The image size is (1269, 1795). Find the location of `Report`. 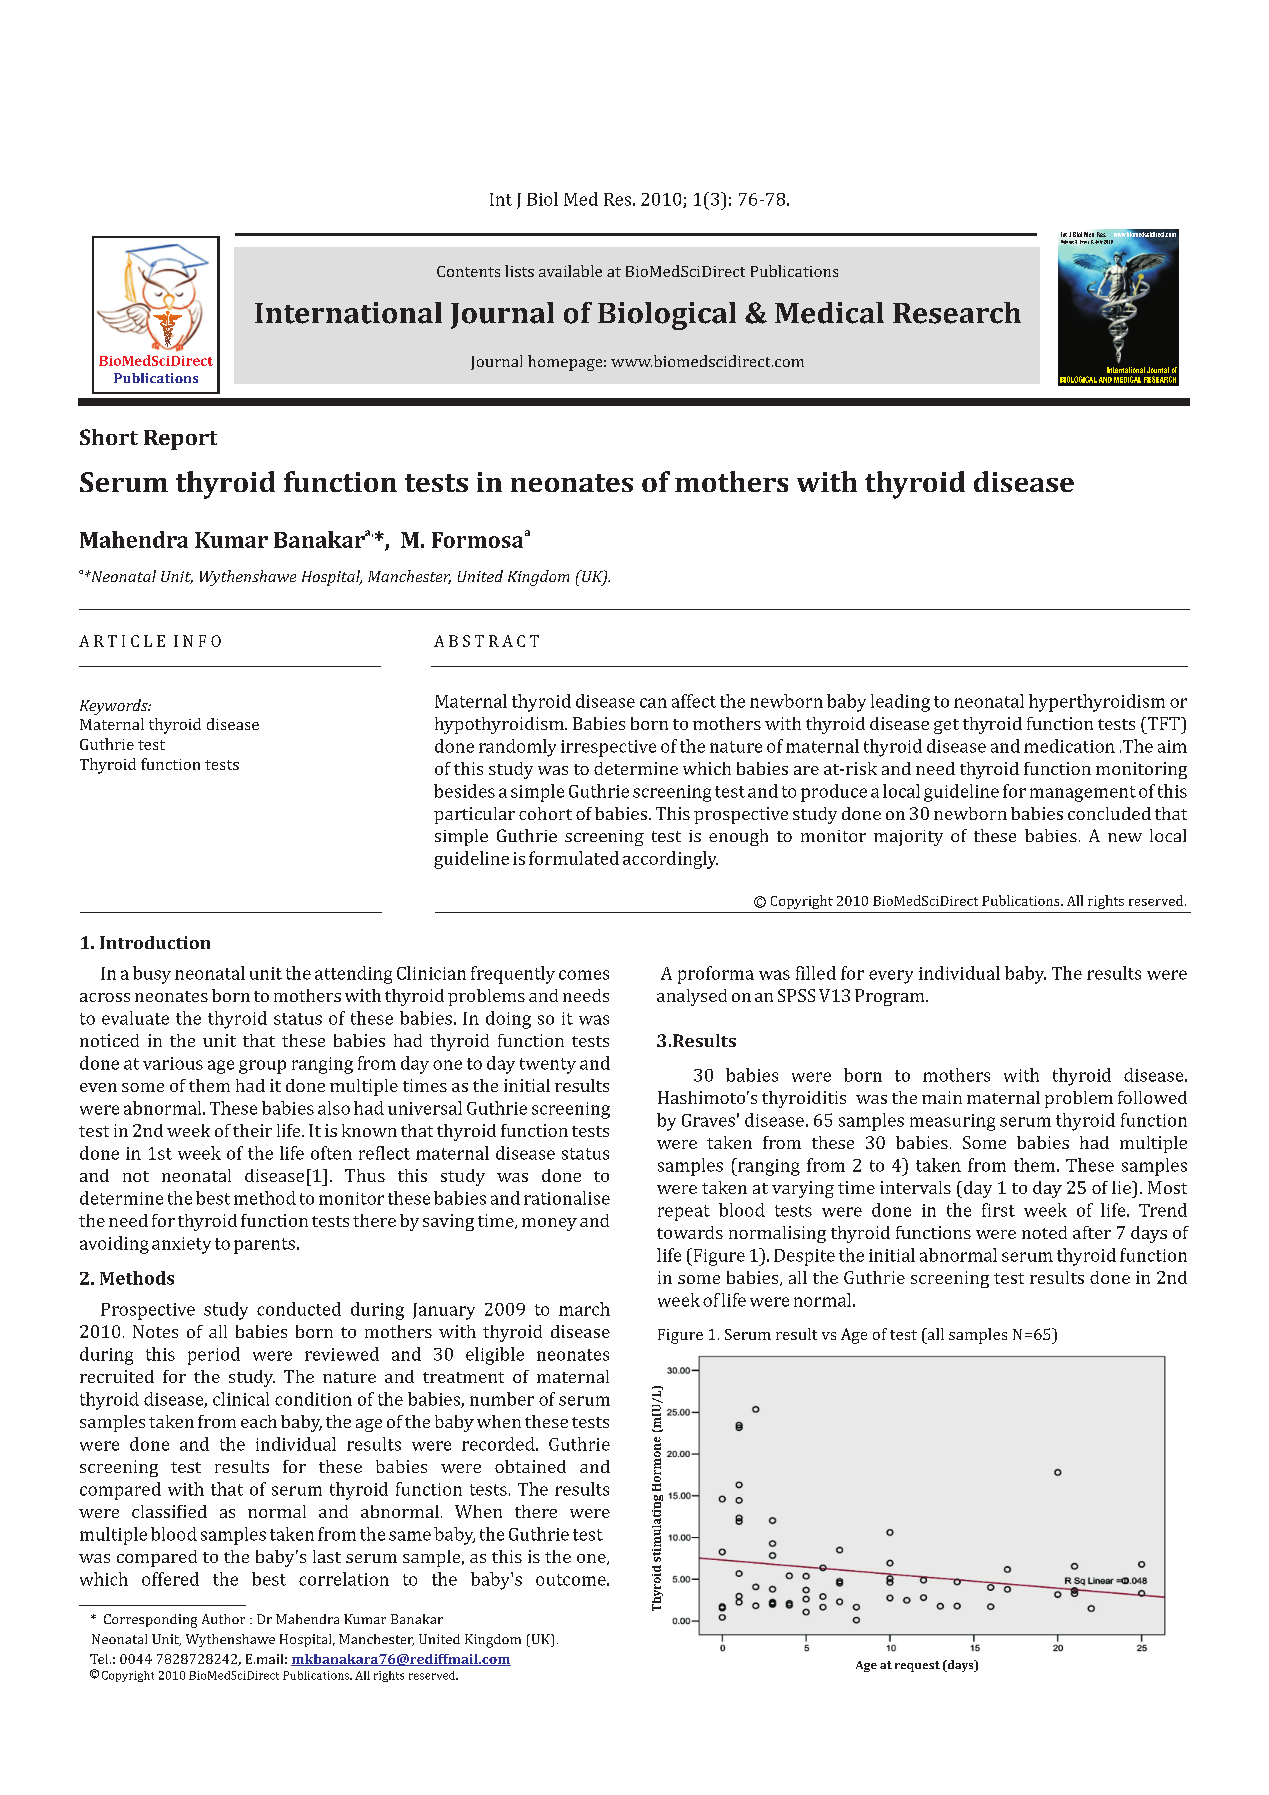

Report is located at coordinates (180, 440).
